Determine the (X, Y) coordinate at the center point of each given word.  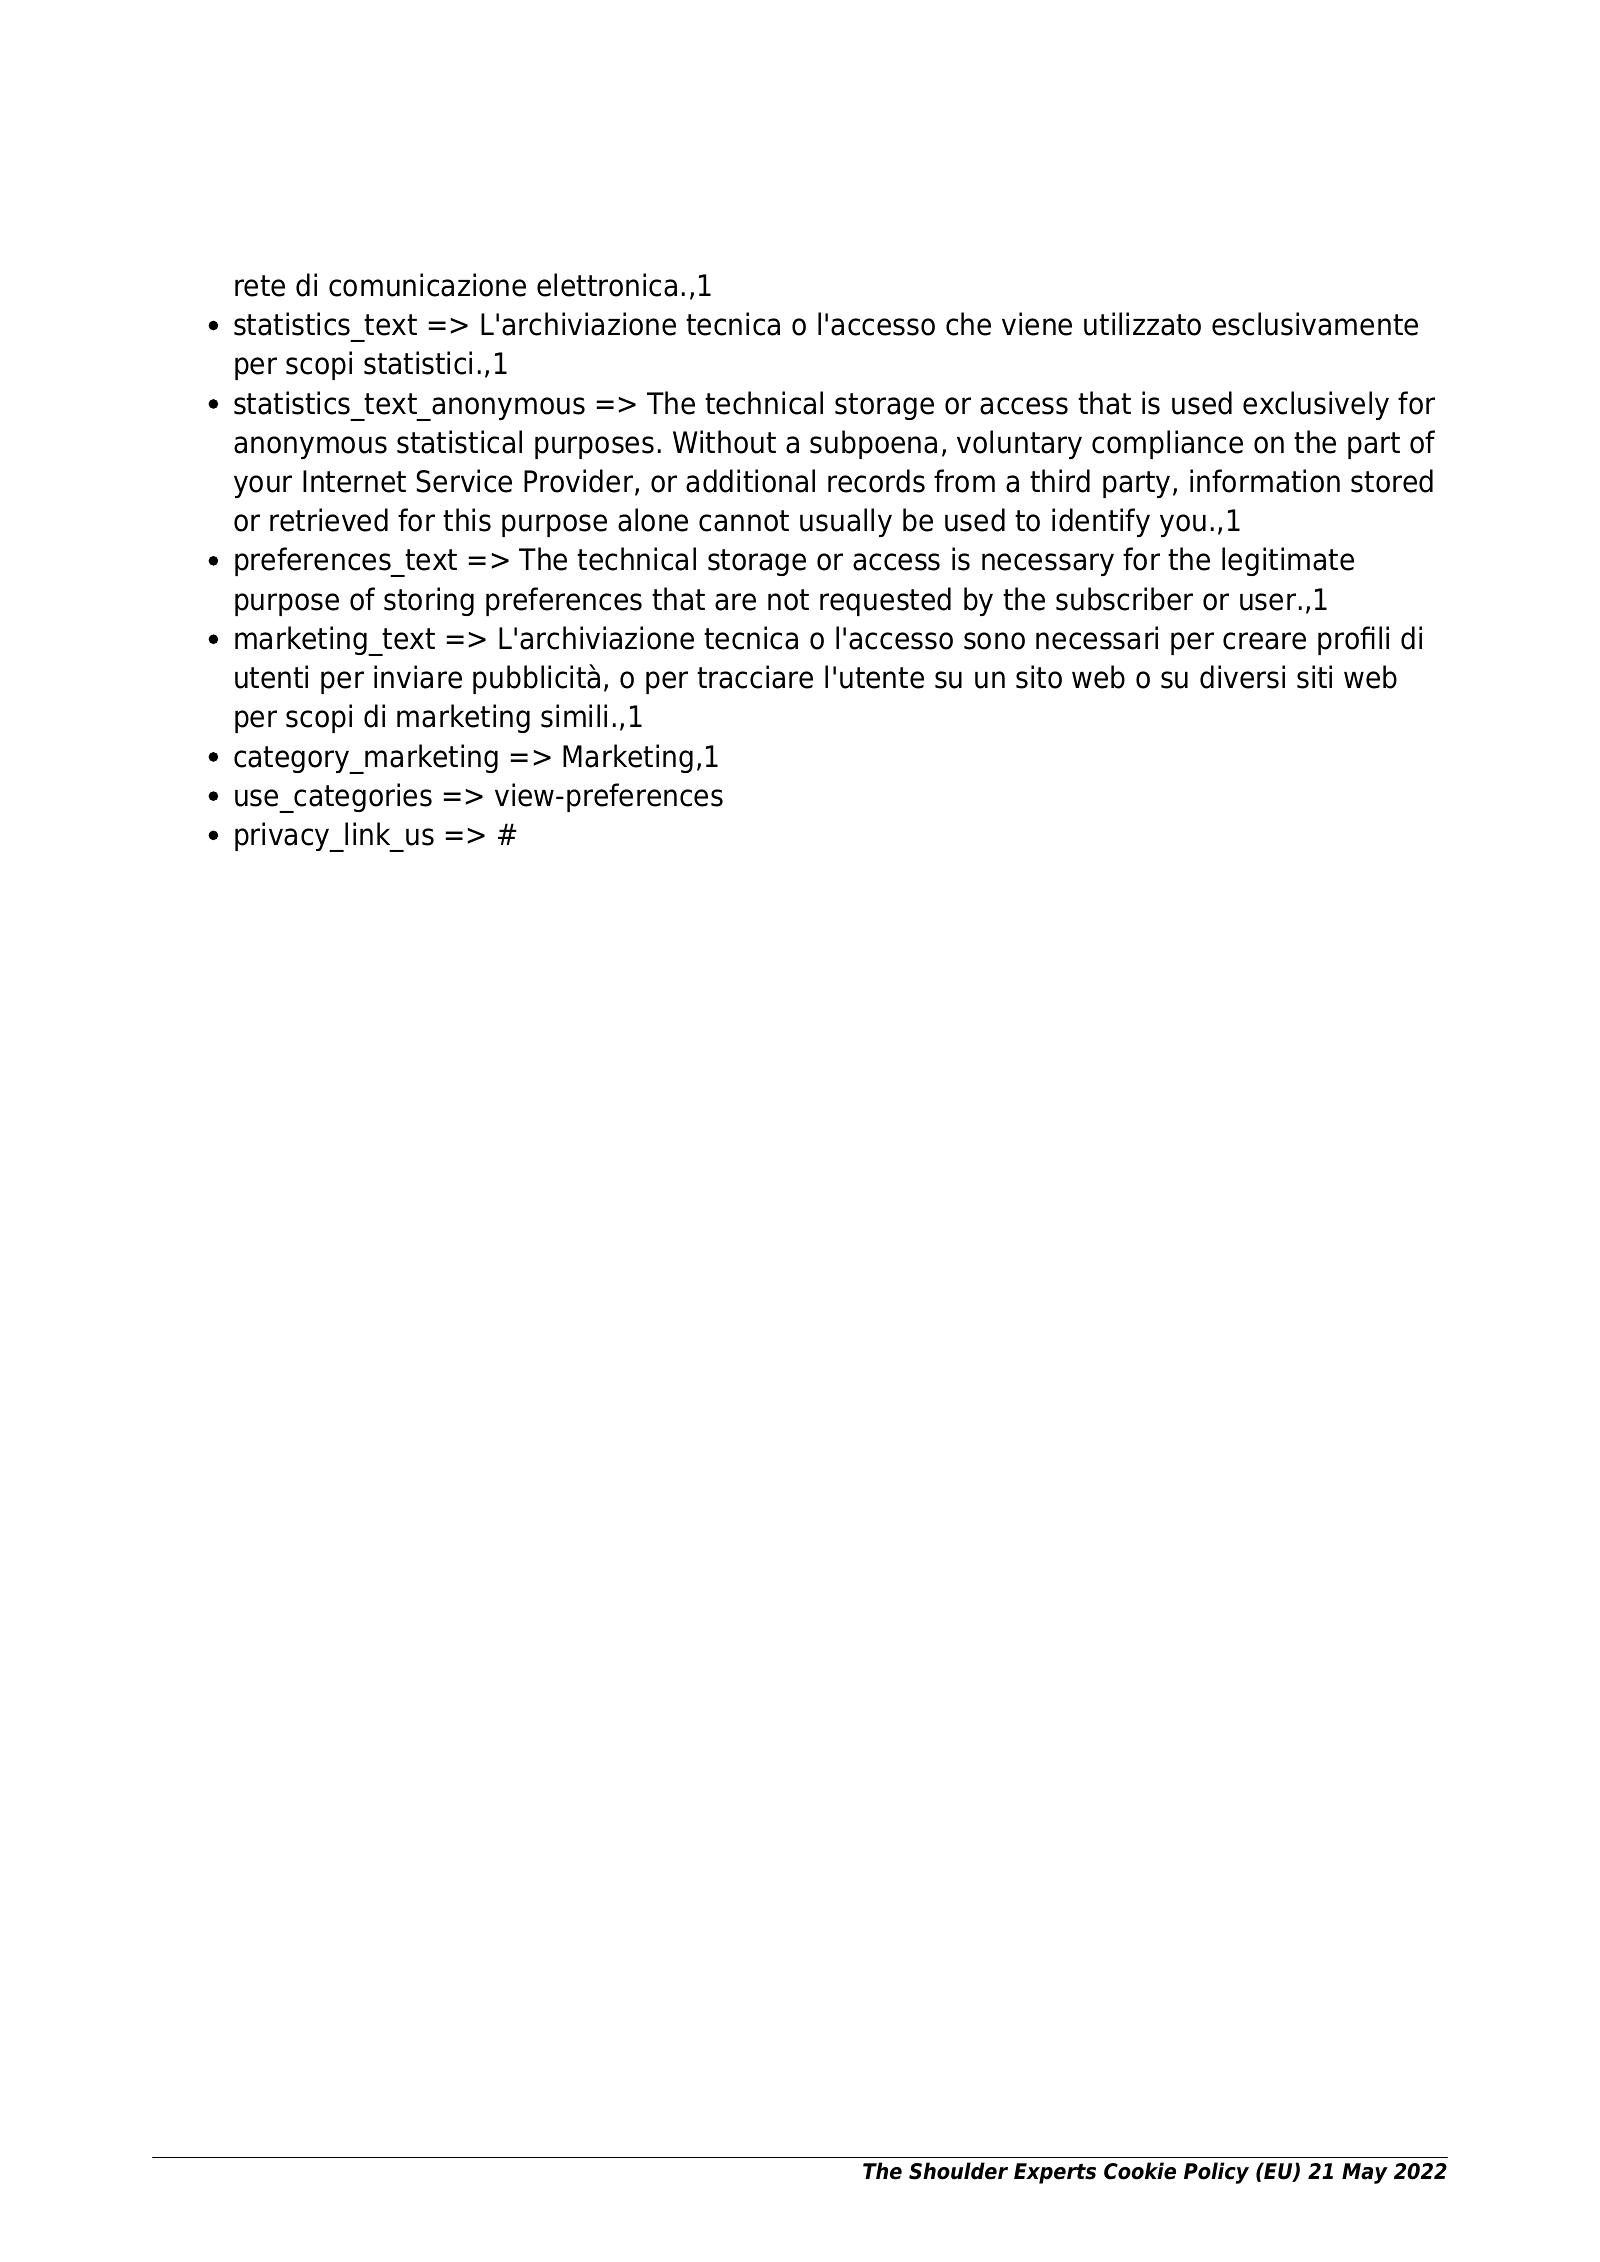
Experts (1055, 2173)
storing (429, 601)
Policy (1216, 2173)
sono (994, 641)
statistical (459, 442)
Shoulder (958, 2171)
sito (1039, 677)
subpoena (873, 444)
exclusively (1316, 405)
